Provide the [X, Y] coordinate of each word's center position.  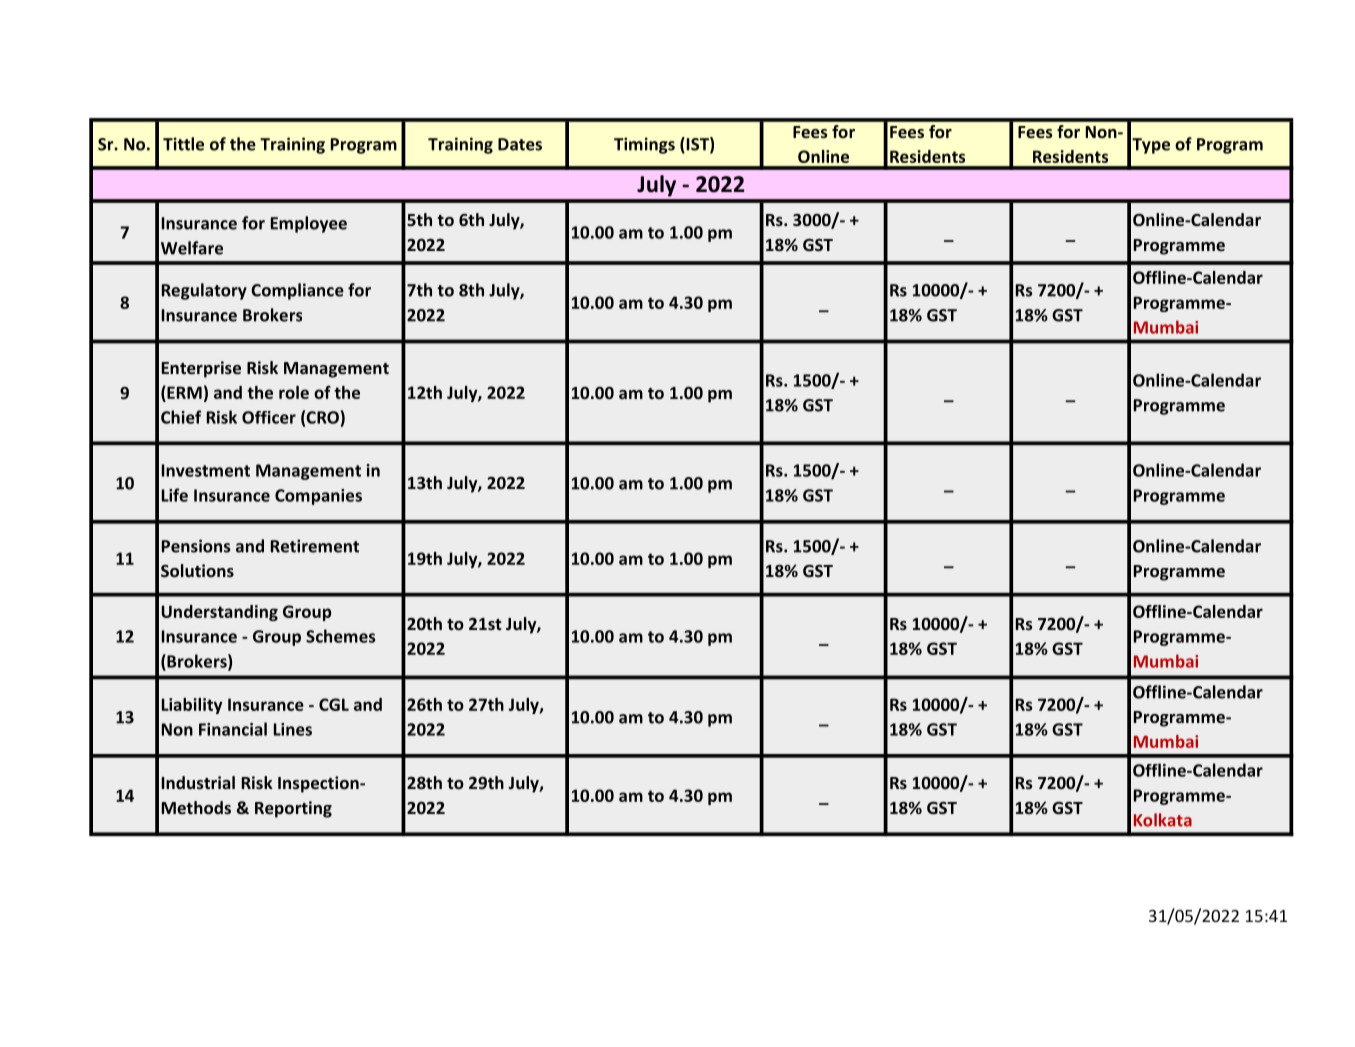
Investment [206, 470]
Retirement [315, 546]
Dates [520, 144]
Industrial [198, 782]
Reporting [293, 809]
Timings [644, 145]
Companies [318, 497]
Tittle [183, 144]
